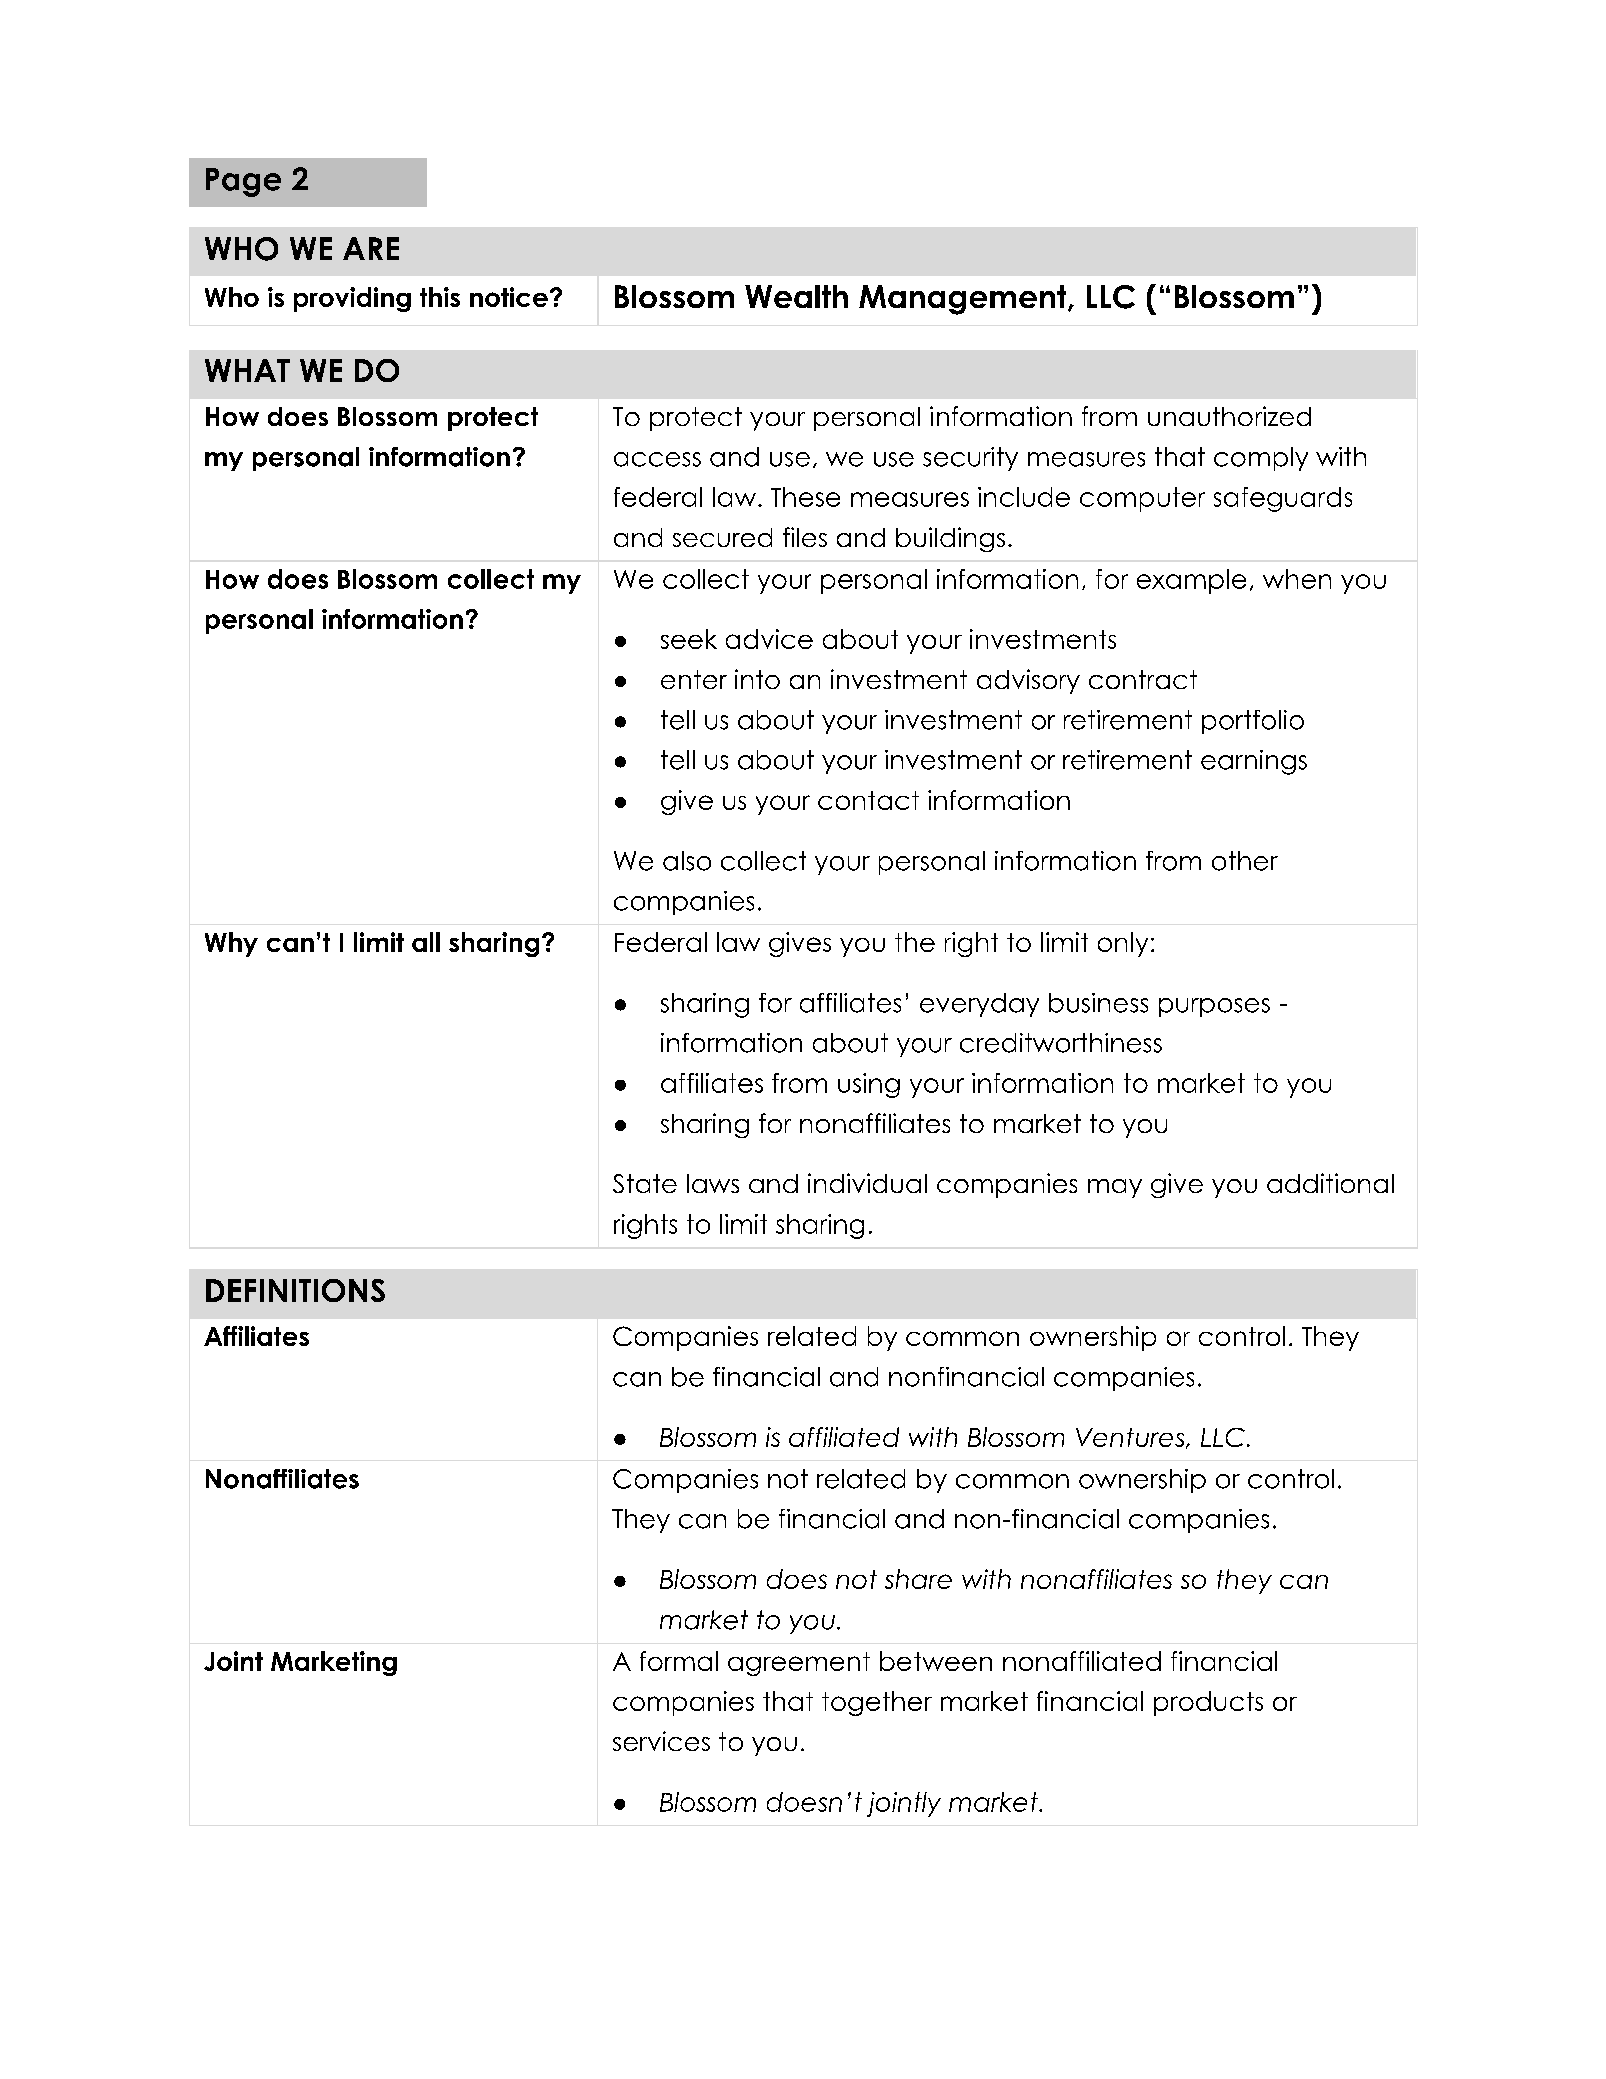 This page has height=2079, width=1606. I want to click on products, so click(1208, 1703).
